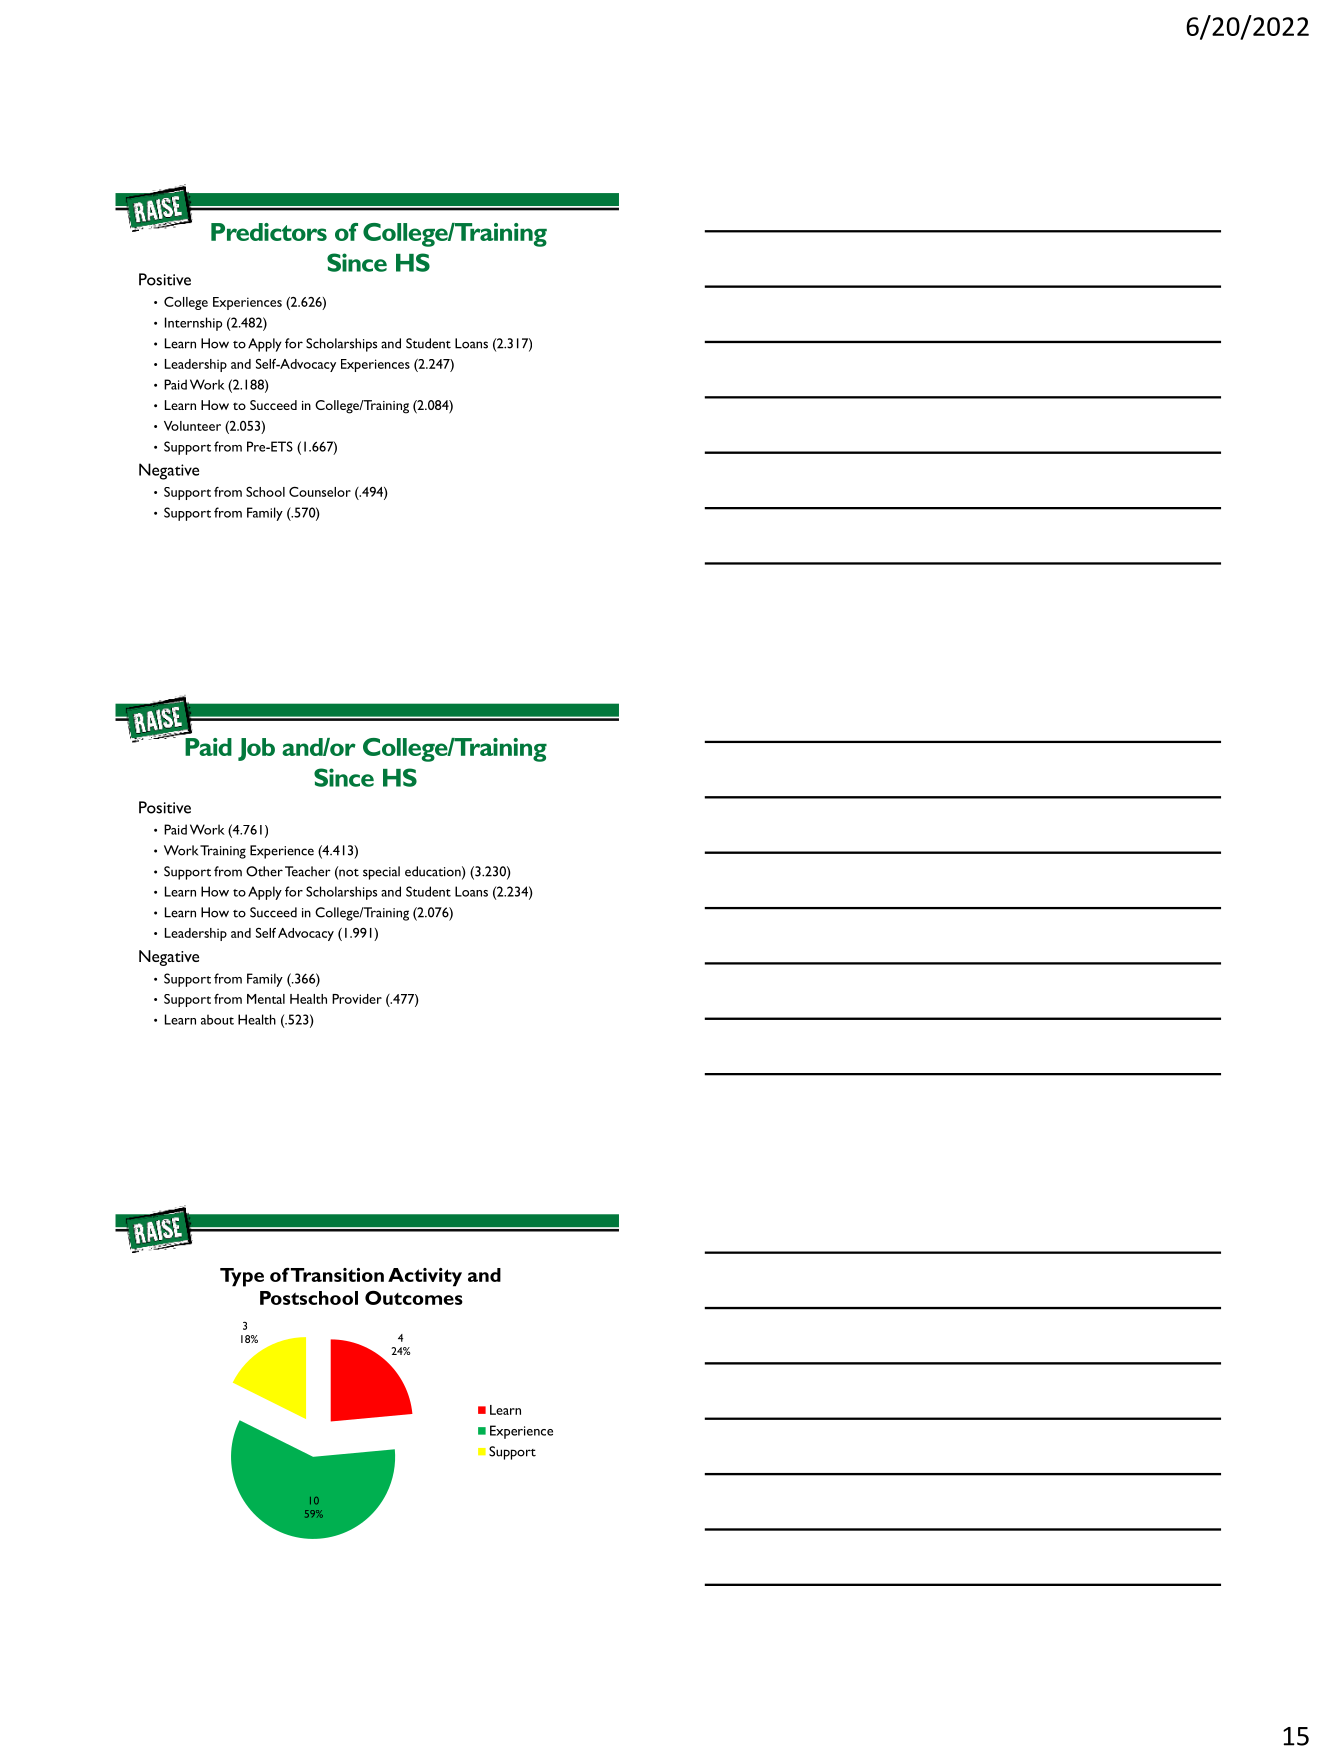 The width and height of the screenshot is (1328, 1761). Describe the element at coordinates (308, 871) in the screenshot. I see `Teacher` at that location.
